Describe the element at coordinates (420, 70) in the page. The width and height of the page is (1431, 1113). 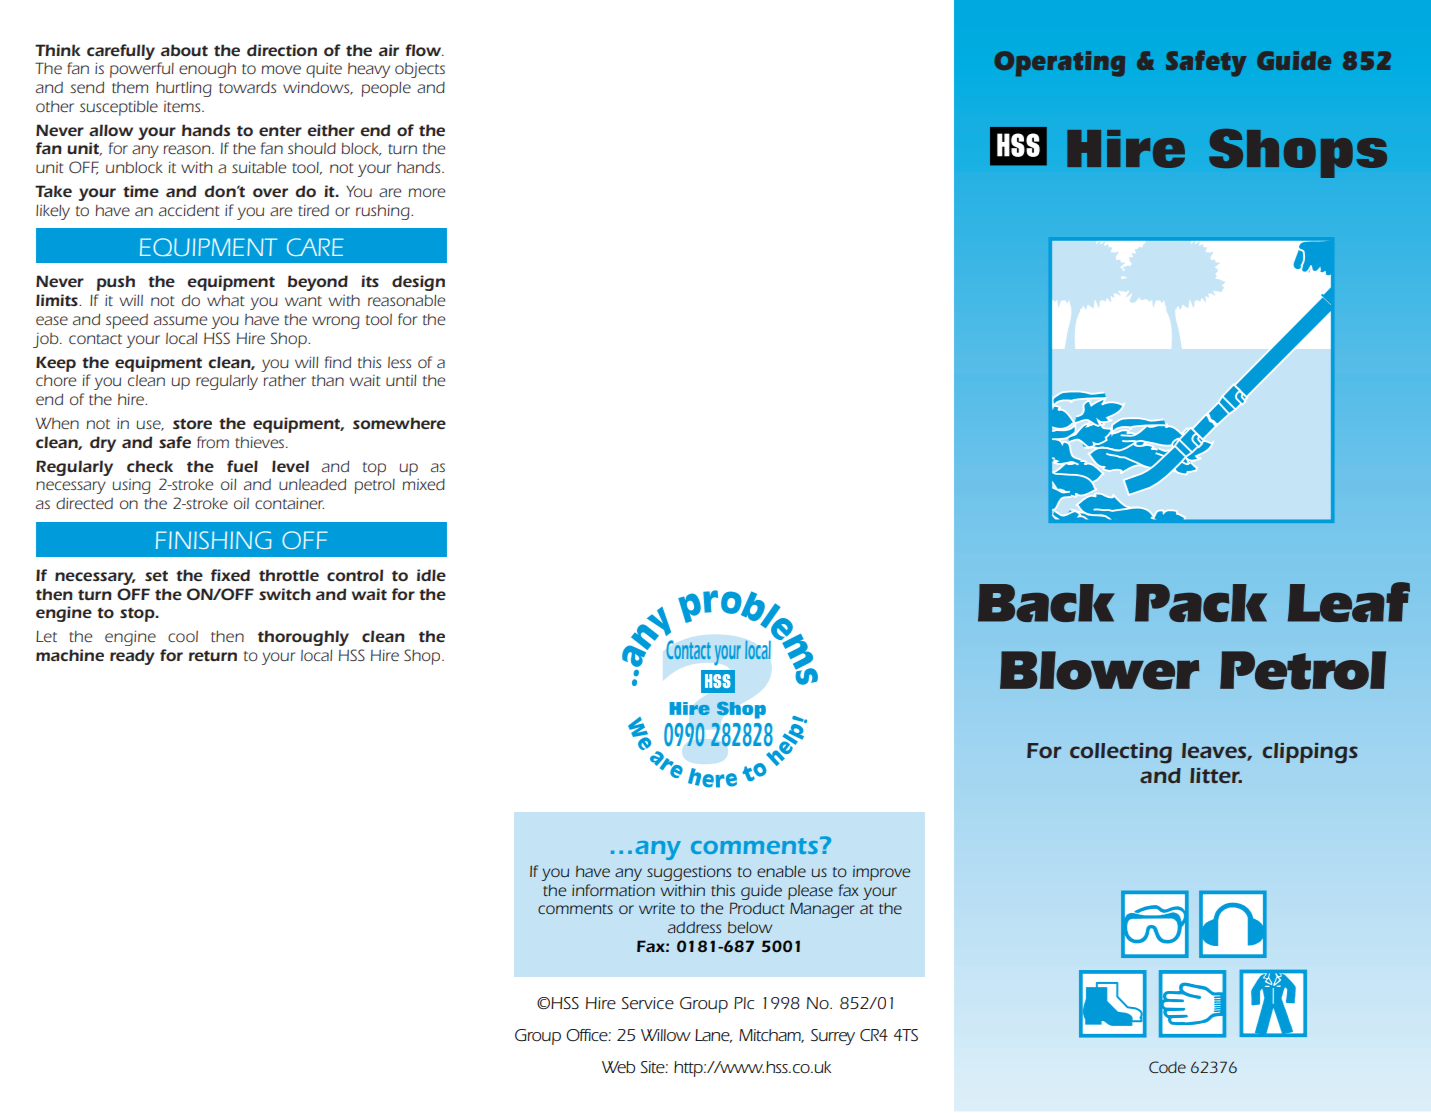
I see `objects` at that location.
